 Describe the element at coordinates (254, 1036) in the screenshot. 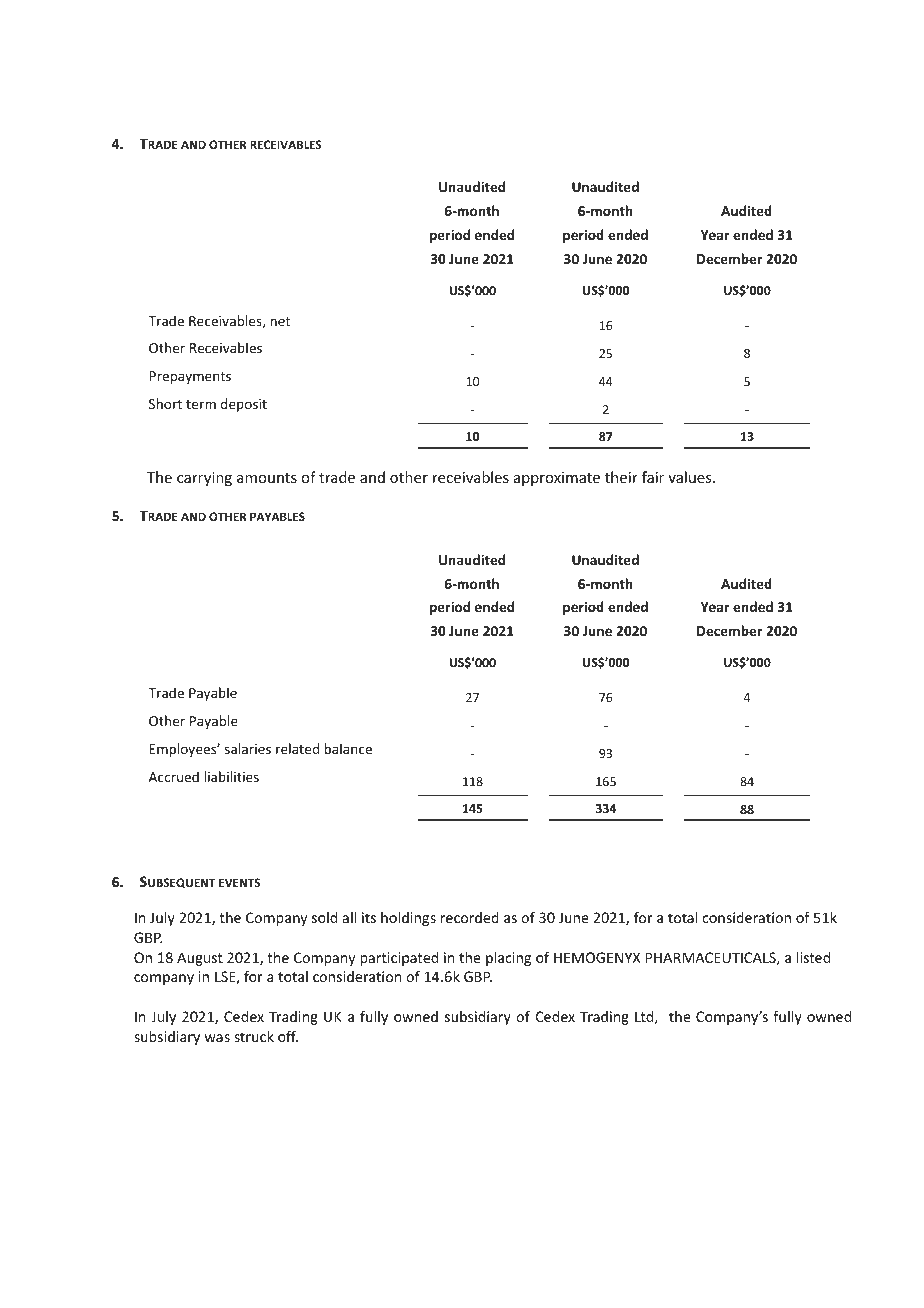

I see `struck` at that location.
